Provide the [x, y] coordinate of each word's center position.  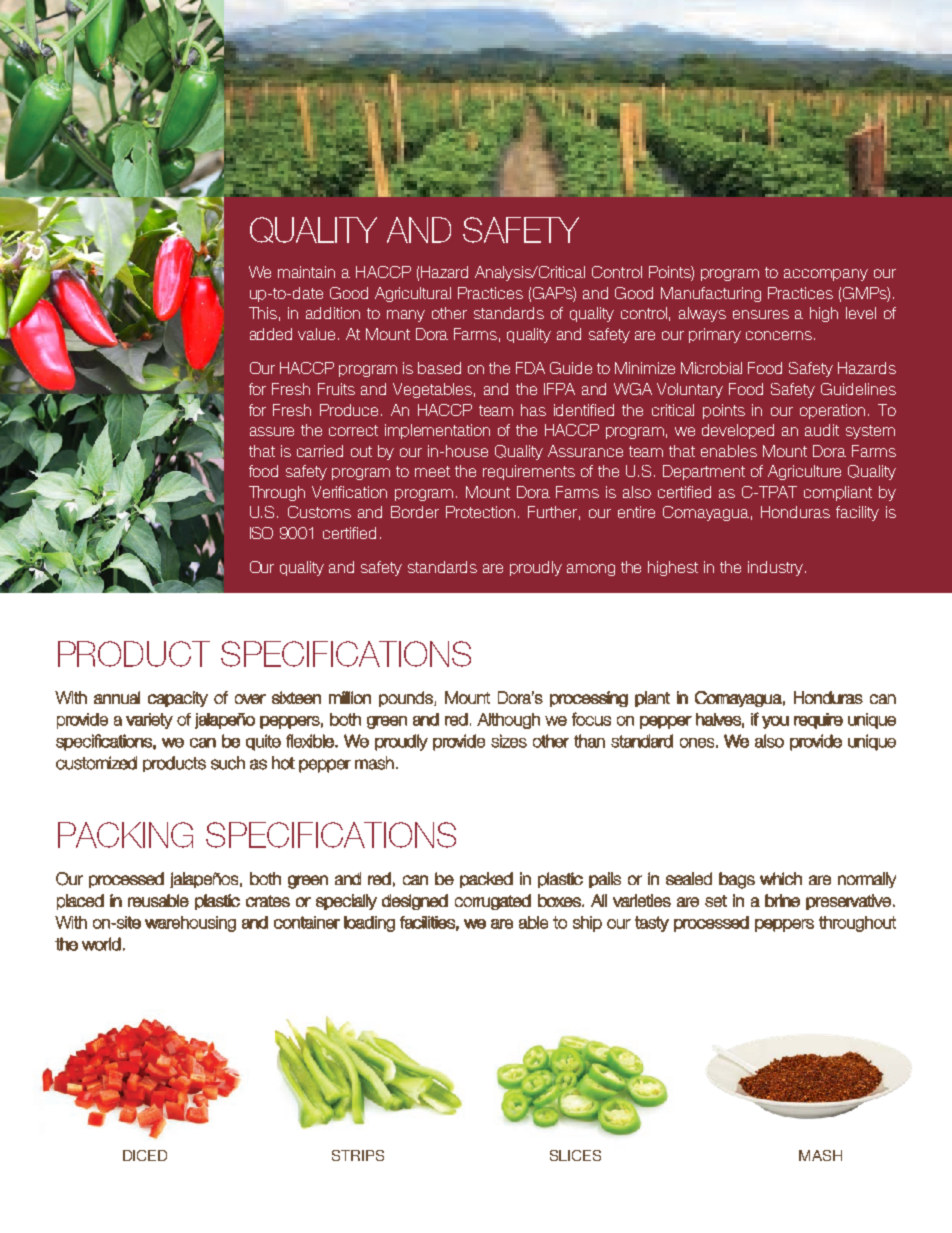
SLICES [575, 1155]
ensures [761, 314]
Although [508, 721]
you [775, 722]
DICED [145, 1155]
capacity [178, 699]
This [263, 313]
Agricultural [413, 294]
